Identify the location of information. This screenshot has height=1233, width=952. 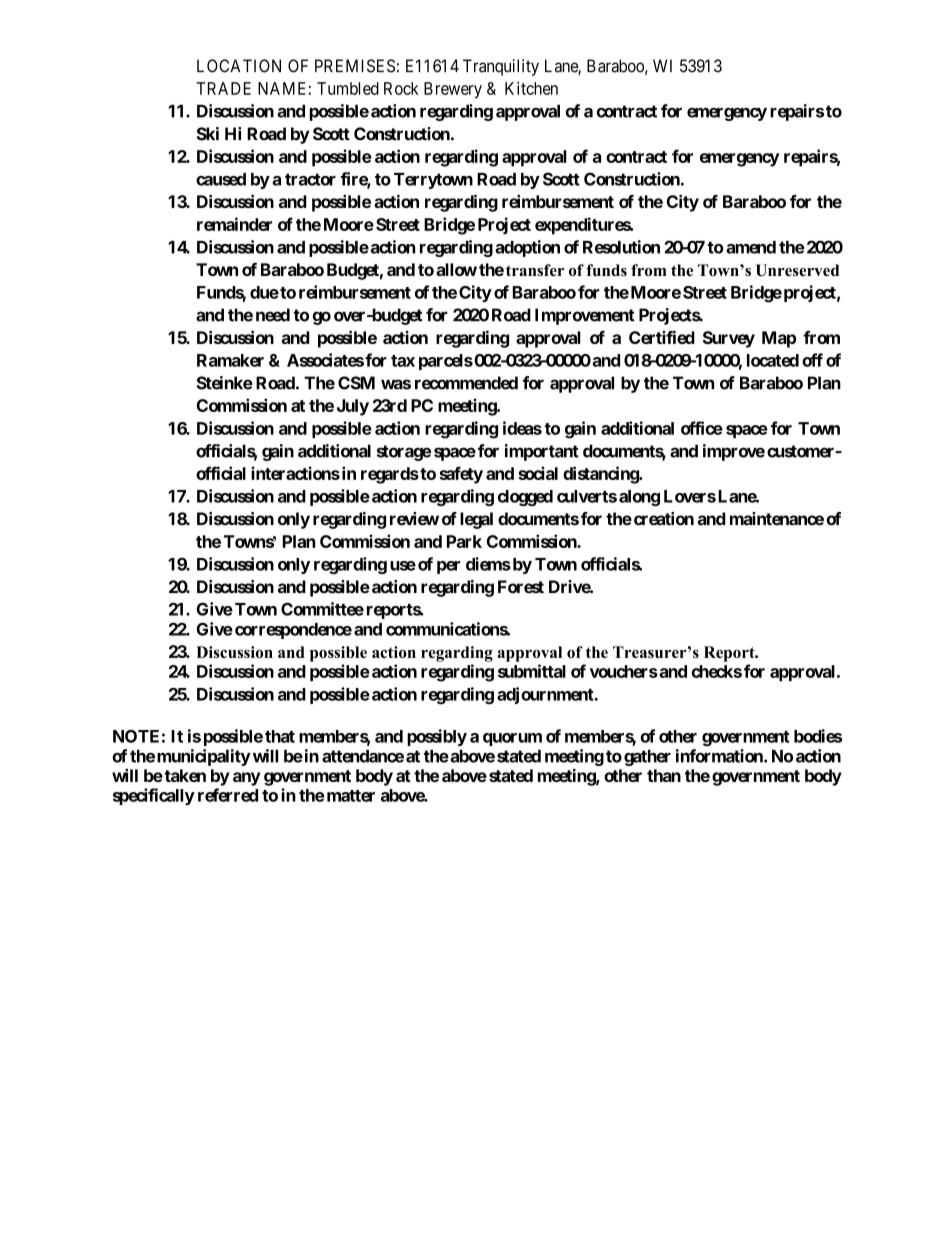
(720, 756).
